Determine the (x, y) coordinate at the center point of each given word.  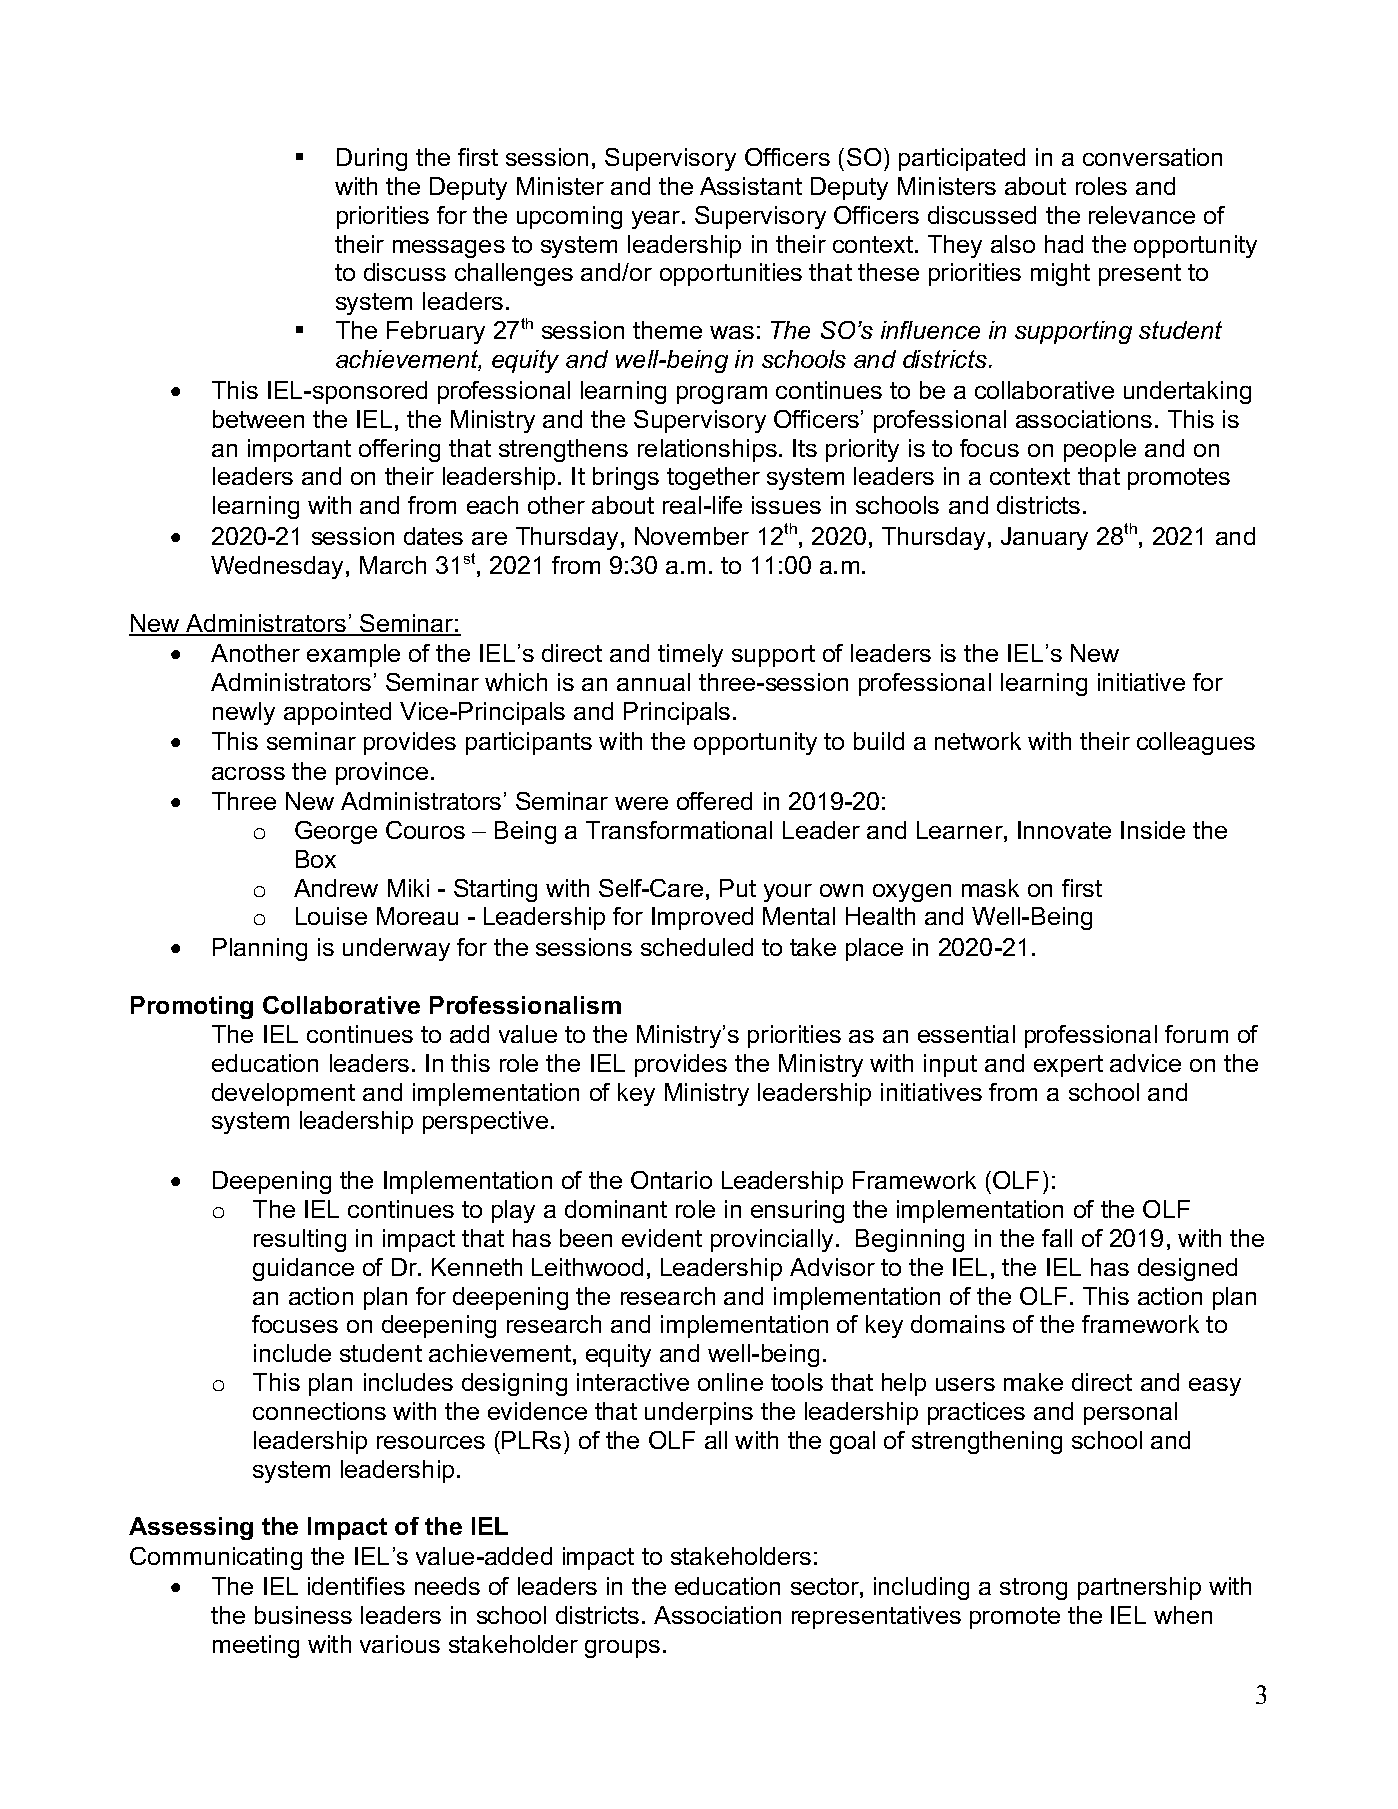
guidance (303, 1269)
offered (714, 801)
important (299, 450)
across (248, 773)
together (713, 478)
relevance (1142, 215)
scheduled (697, 947)
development (283, 1094)
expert (1068, 1066)
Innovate (1064, 830)
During (372, 159)
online (730, 1382)
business (303, 1615)
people (1100, 450)
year (657, 220)
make (1033, 1382)
